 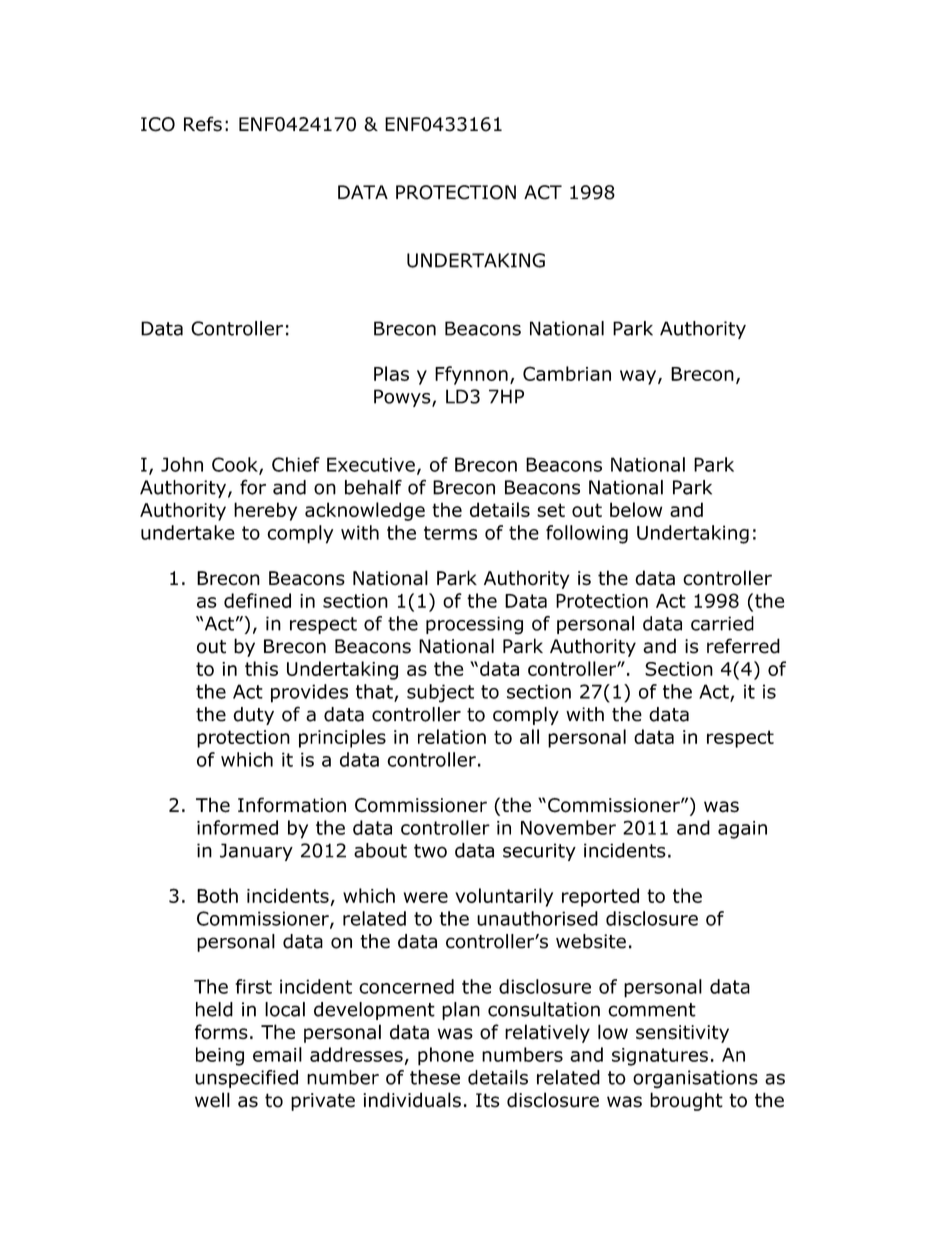 What do you see at coordinates (430, 851) in the screenshot?
I see `two` at bounding box center [430, 851].
